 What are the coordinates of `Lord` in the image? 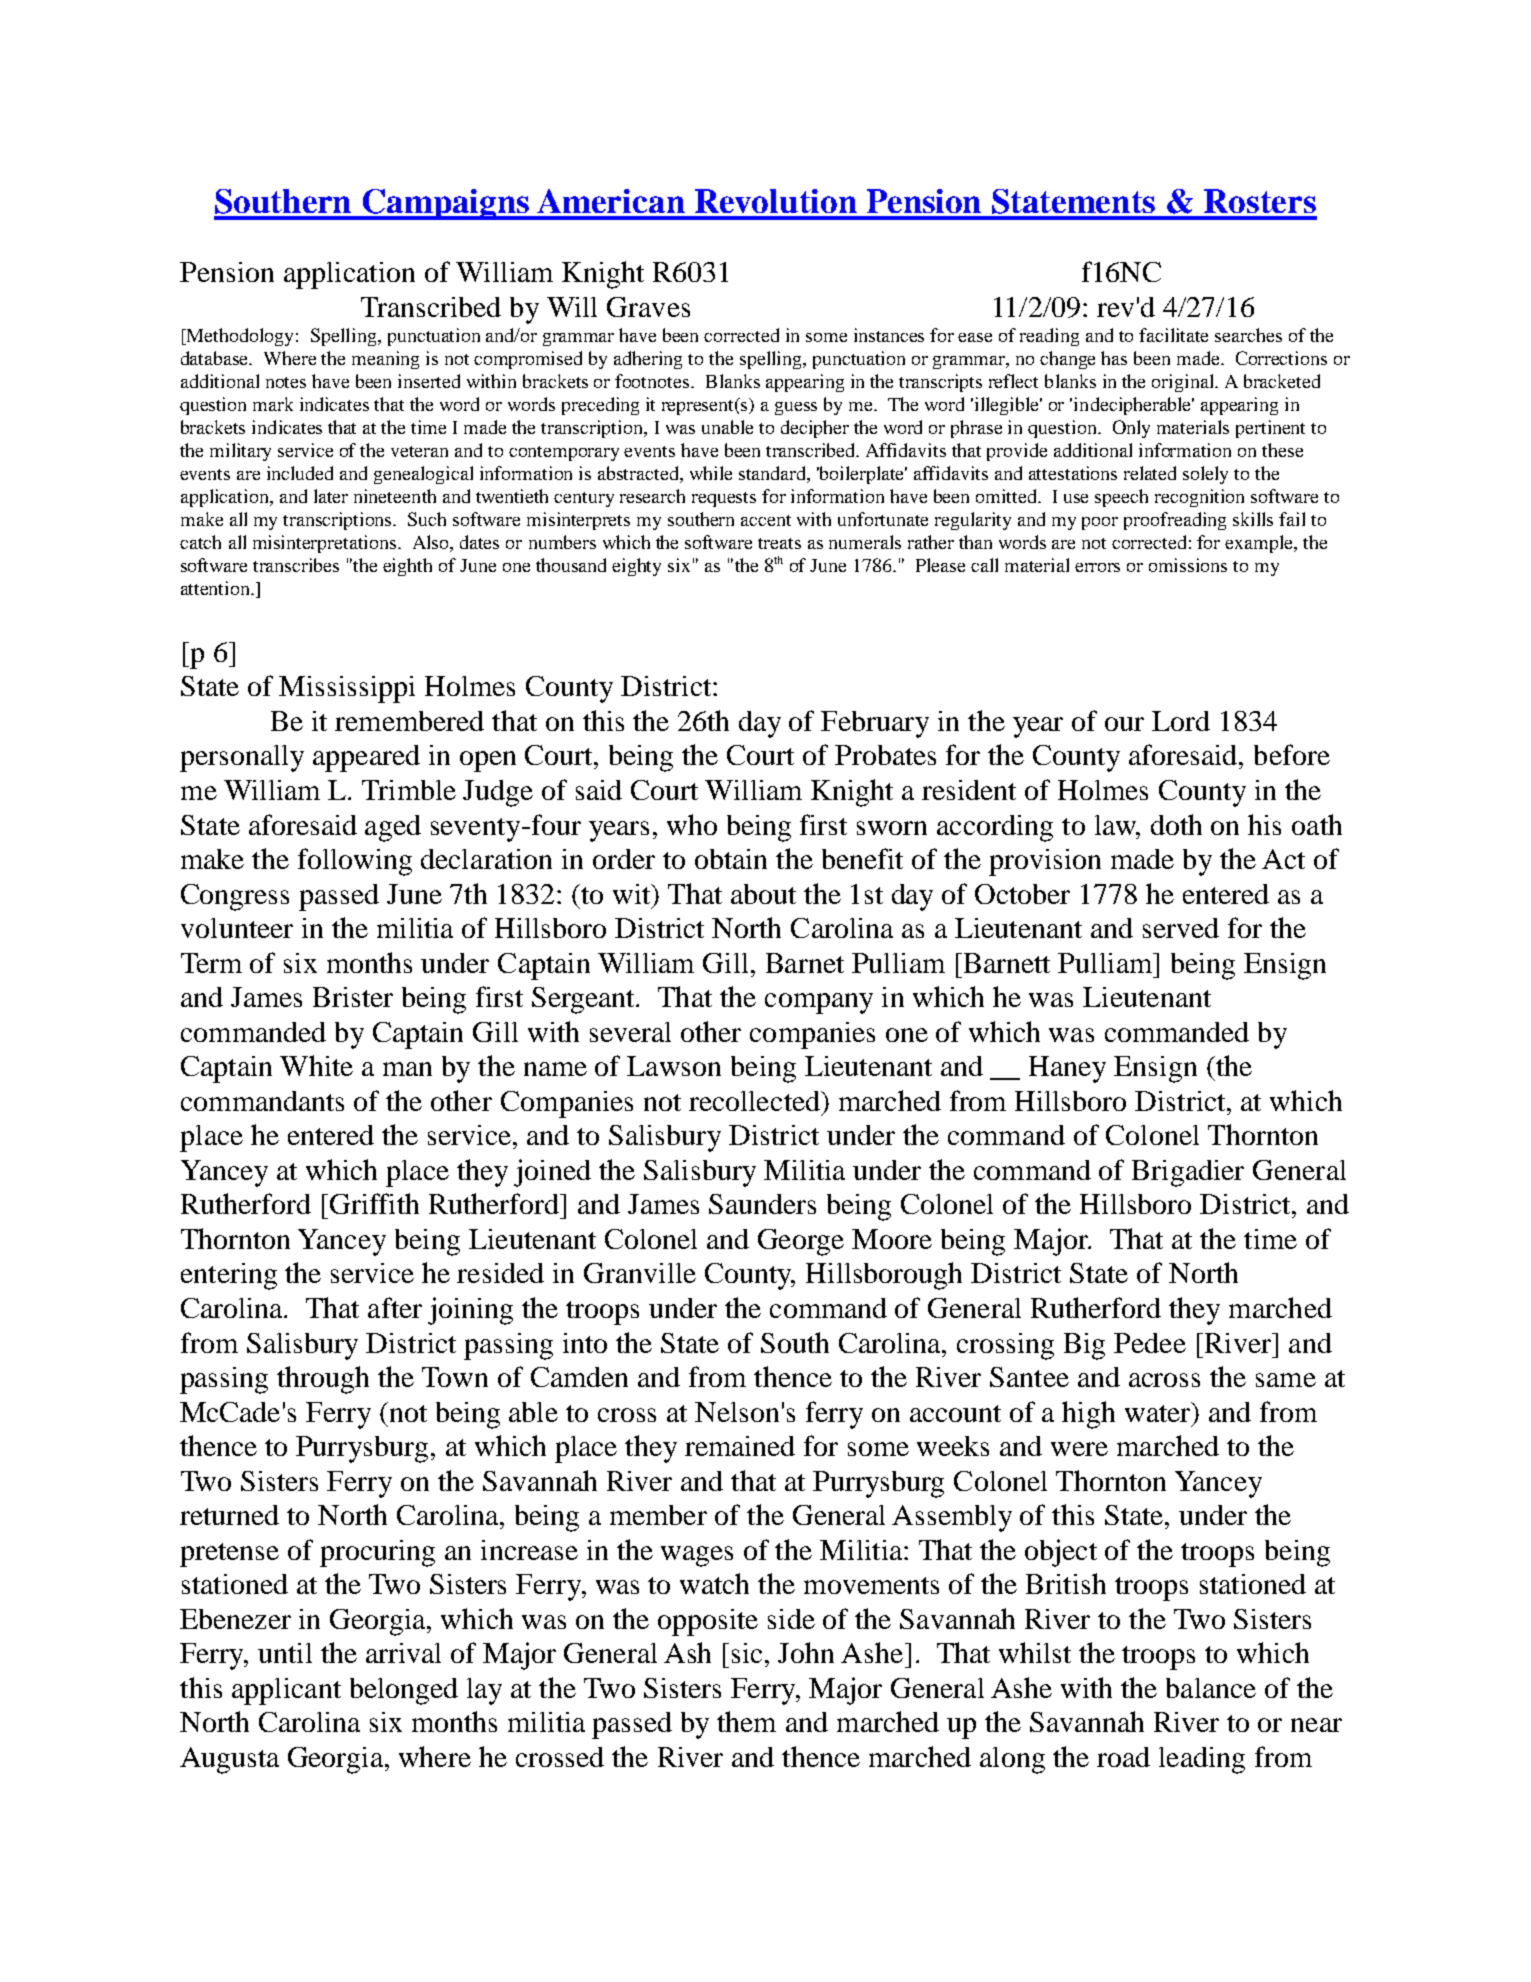 It's located at (1181, 721).
